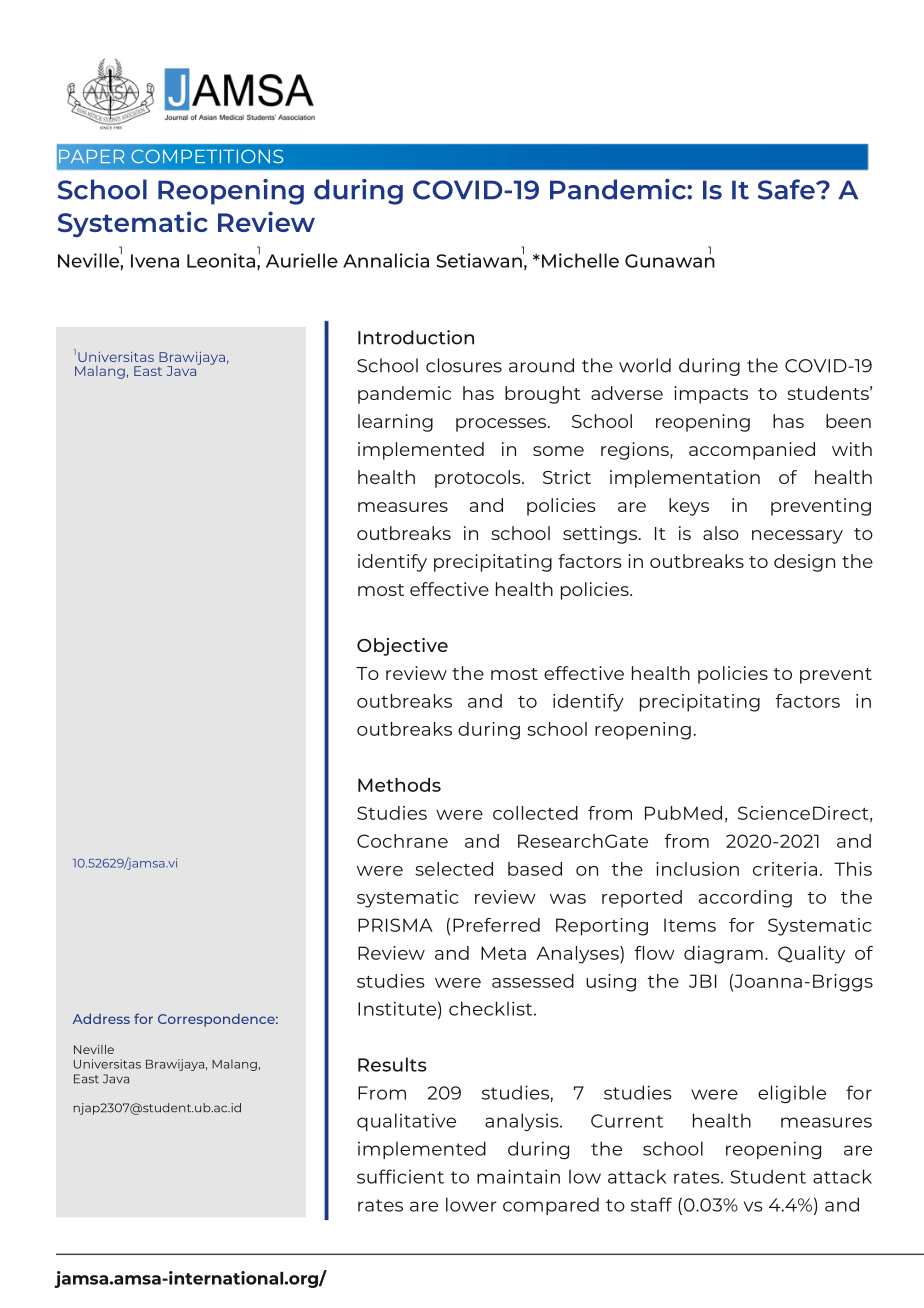 This document has height=1308, width=924. Describe the element at coordinates (787, 189) in the document. I see `Safe` at that location.
